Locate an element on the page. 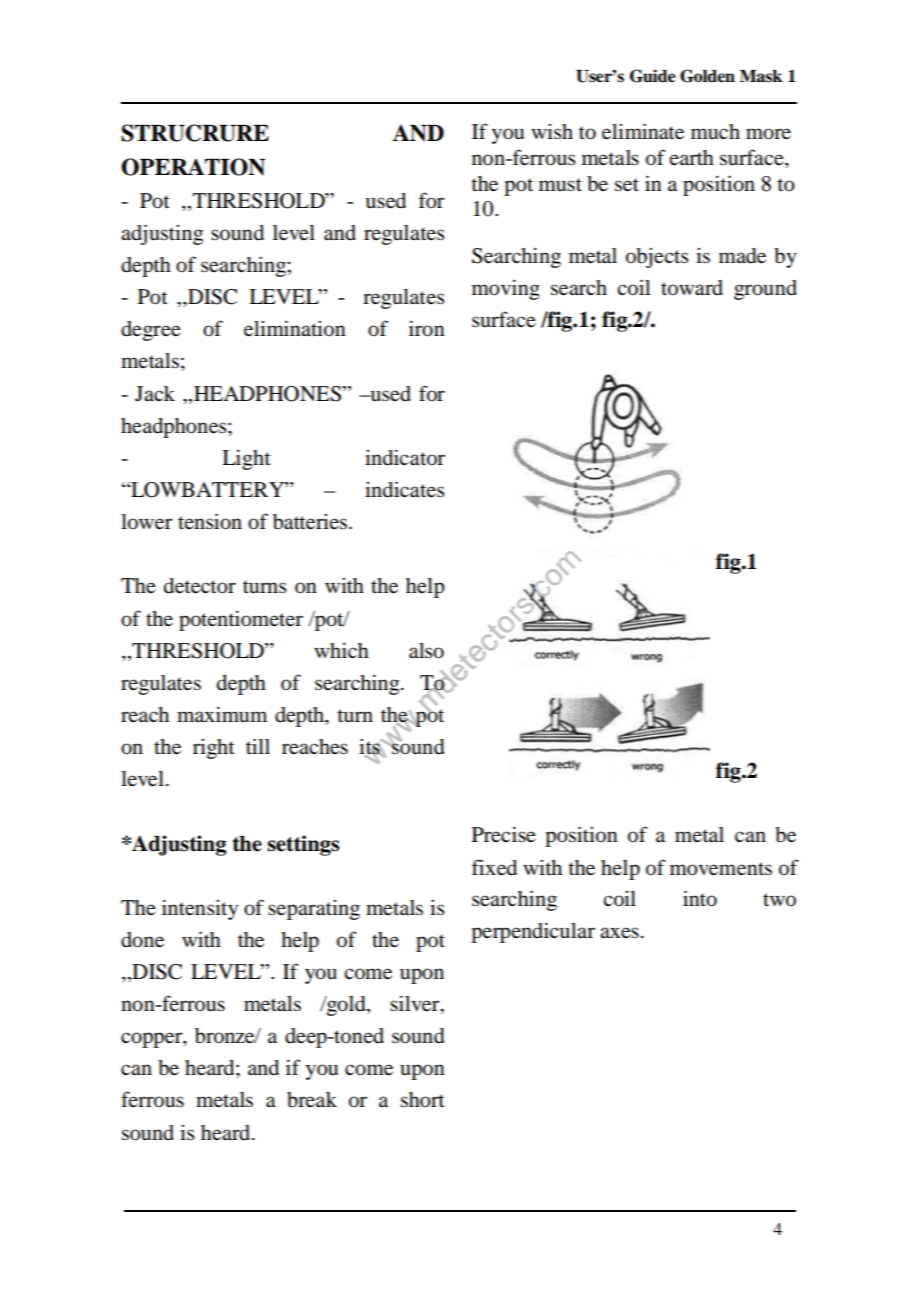 The height and width of the image is (1307, 924). OPERATION is located at coordinates (193, 167).
